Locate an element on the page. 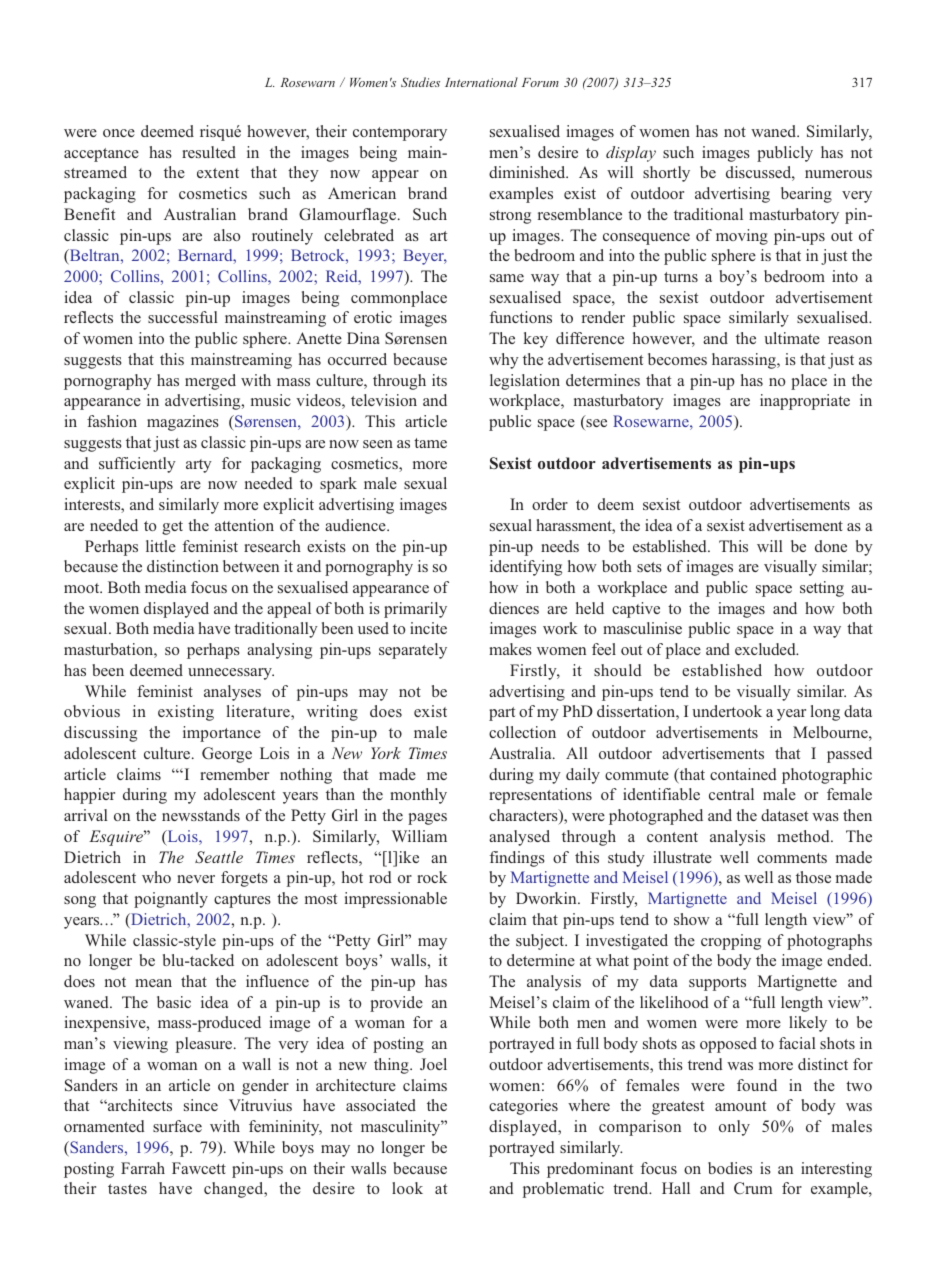 This page has width=944, height=1288. numerous is located at coordinates (838, 174).
